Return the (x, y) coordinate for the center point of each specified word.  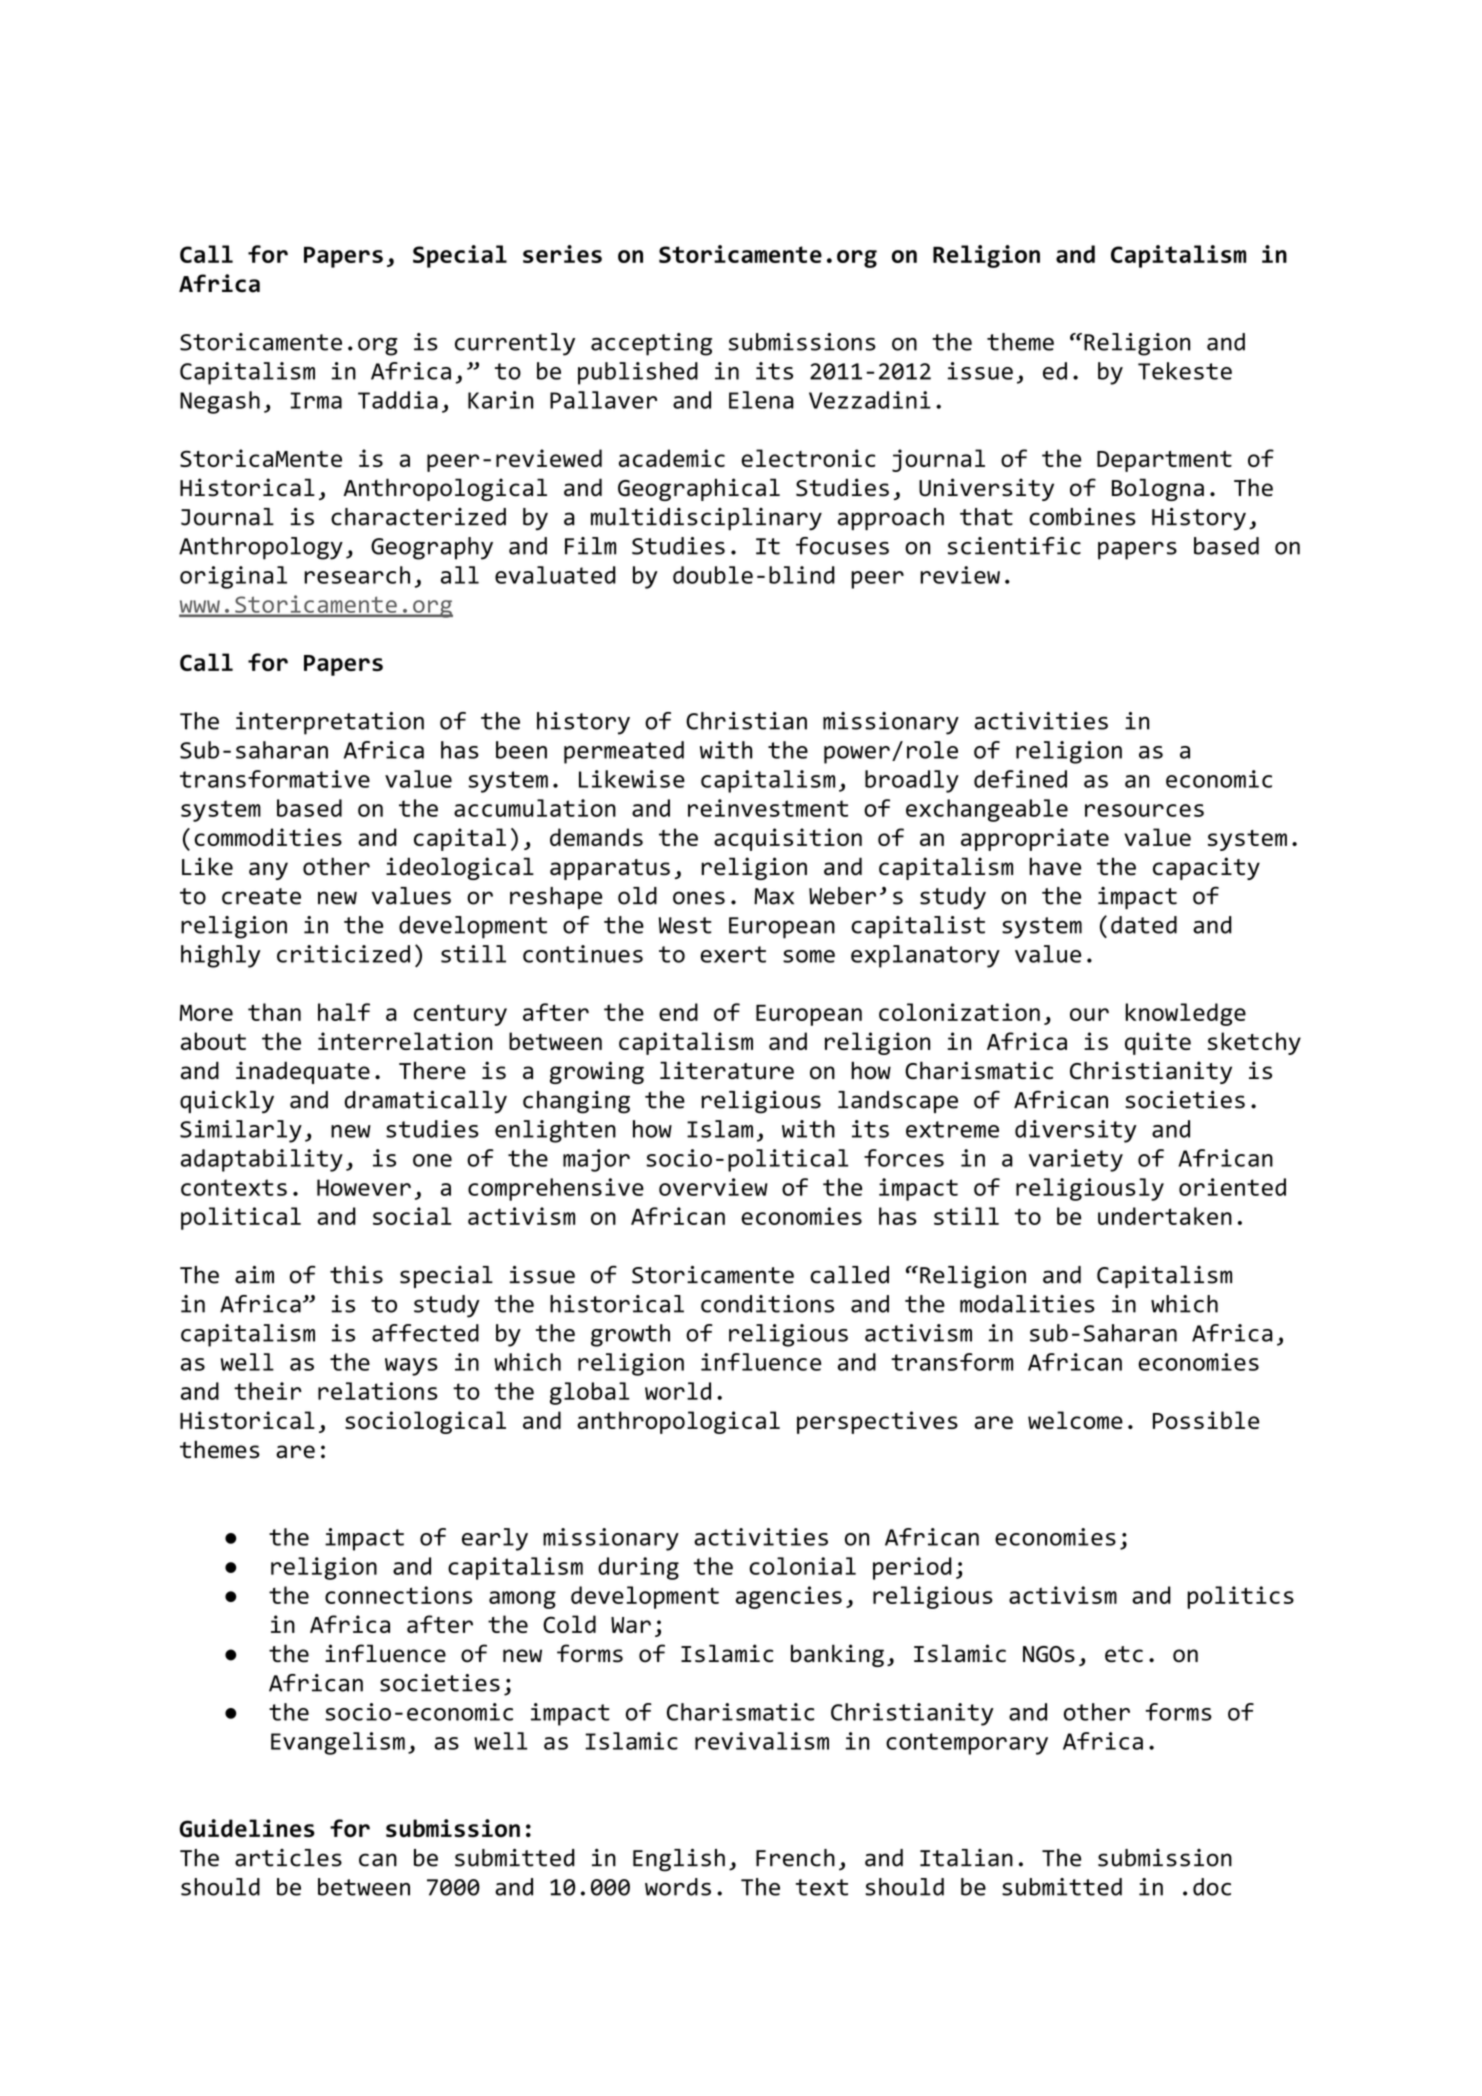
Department (1164, 461)
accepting (651, 344)
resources (1144, 810)
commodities (268, 837)
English (679, 1860)
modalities (1027, 1304)
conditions (767, 1304)
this (356, 1275)
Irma (316, 400)
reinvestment (768, 808)
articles (288, 1858)
